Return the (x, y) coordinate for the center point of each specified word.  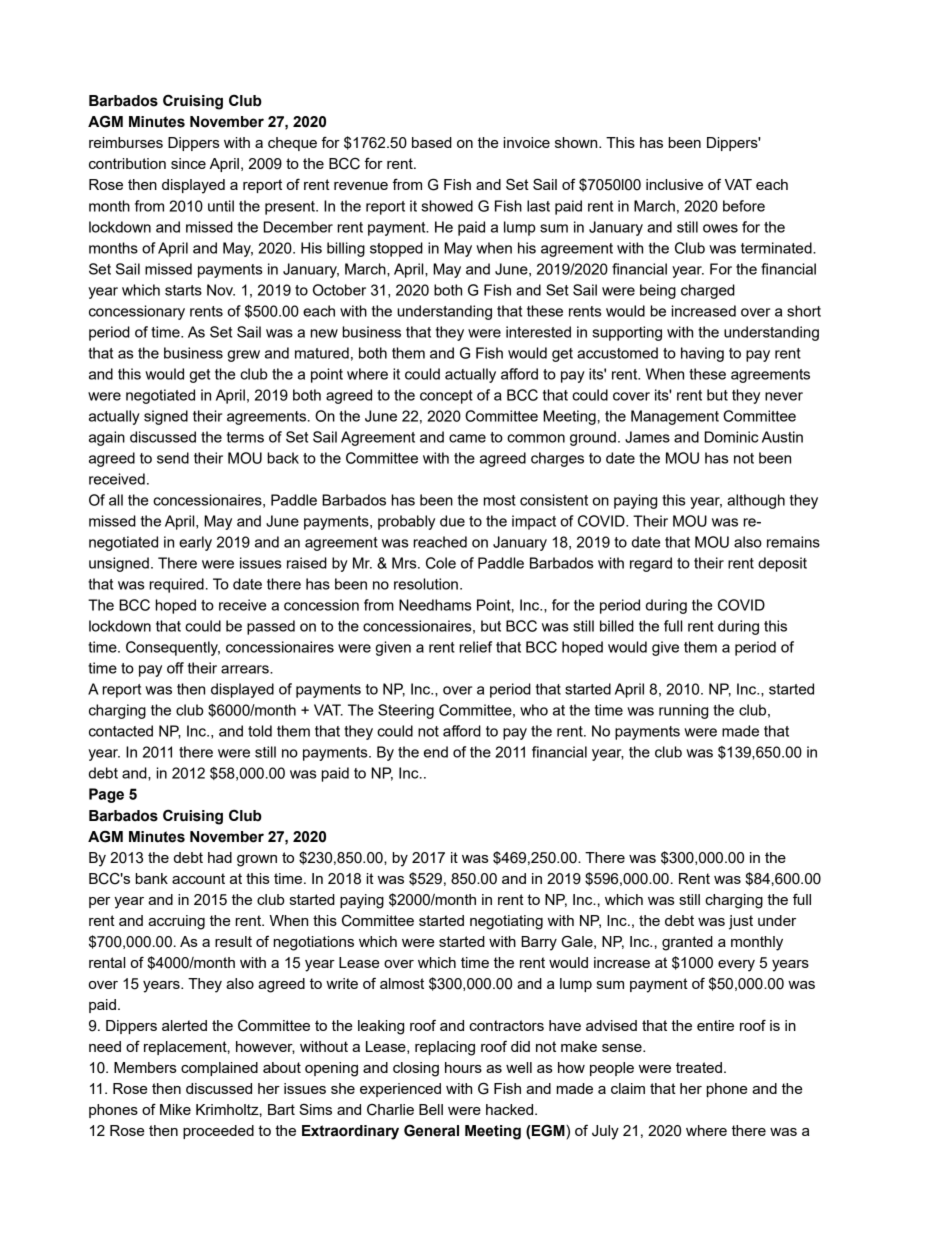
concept (446, 397)
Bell (431, 1109)
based (432, 142)
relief (475, 647)
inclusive (674, 184)
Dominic (731, 437)
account (198, 878)
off (175, 668)
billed (617, 626)
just (741, 922)
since (188, 163)
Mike (175, 1109)
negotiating (506, 922)
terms (245, 437)
